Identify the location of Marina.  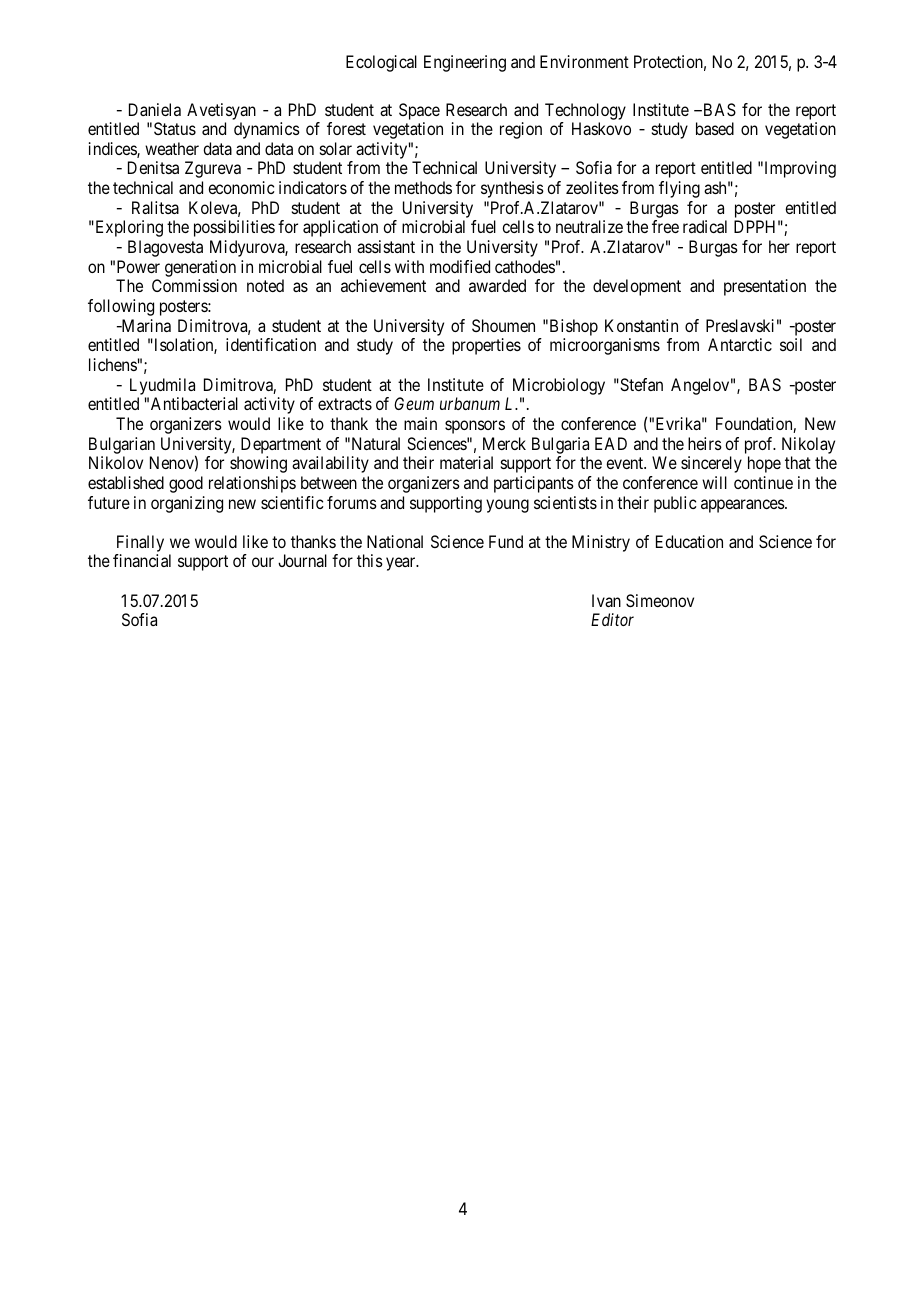
(145, 325).
